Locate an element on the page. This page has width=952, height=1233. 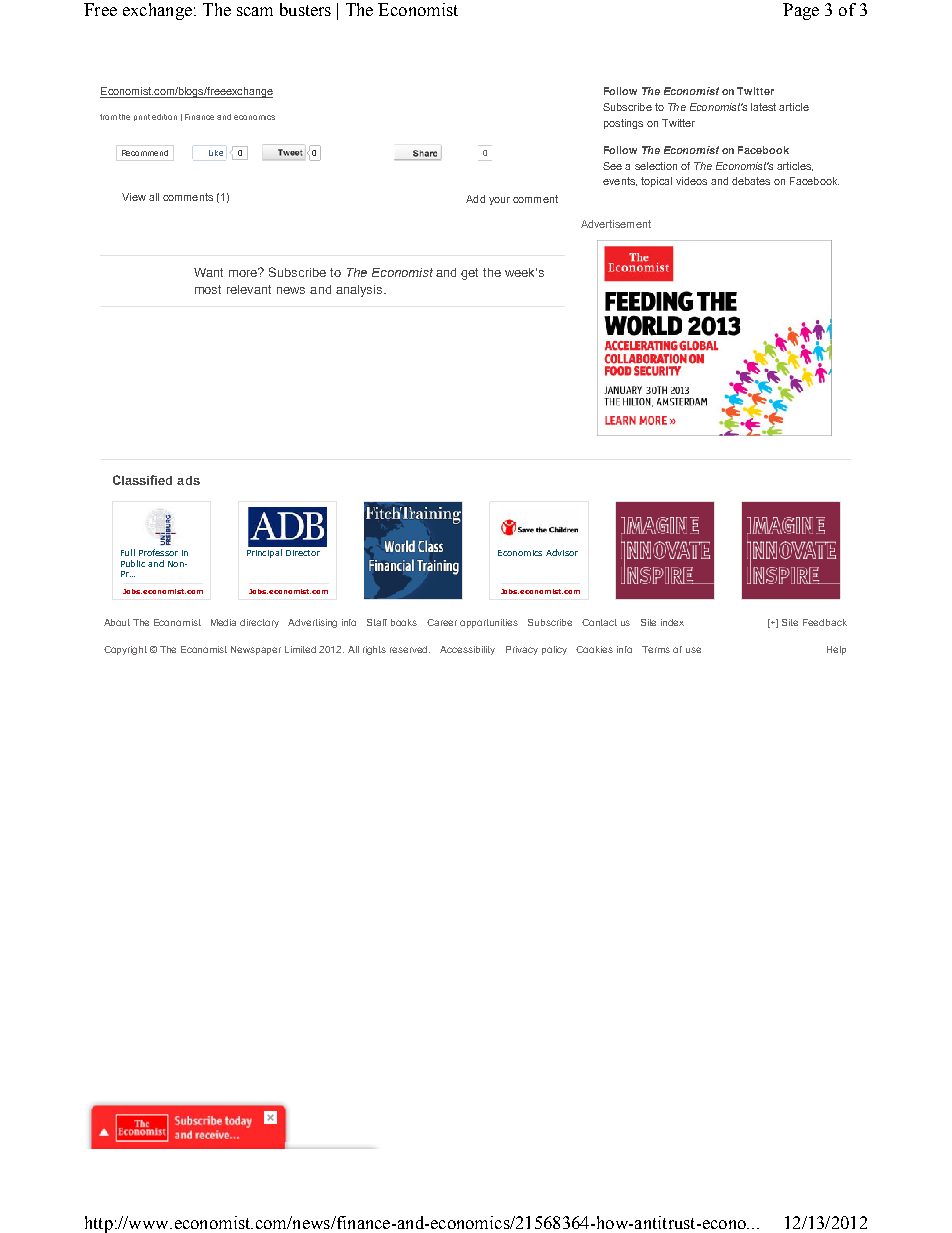
Advisor is located at coordinates (562, 552).
